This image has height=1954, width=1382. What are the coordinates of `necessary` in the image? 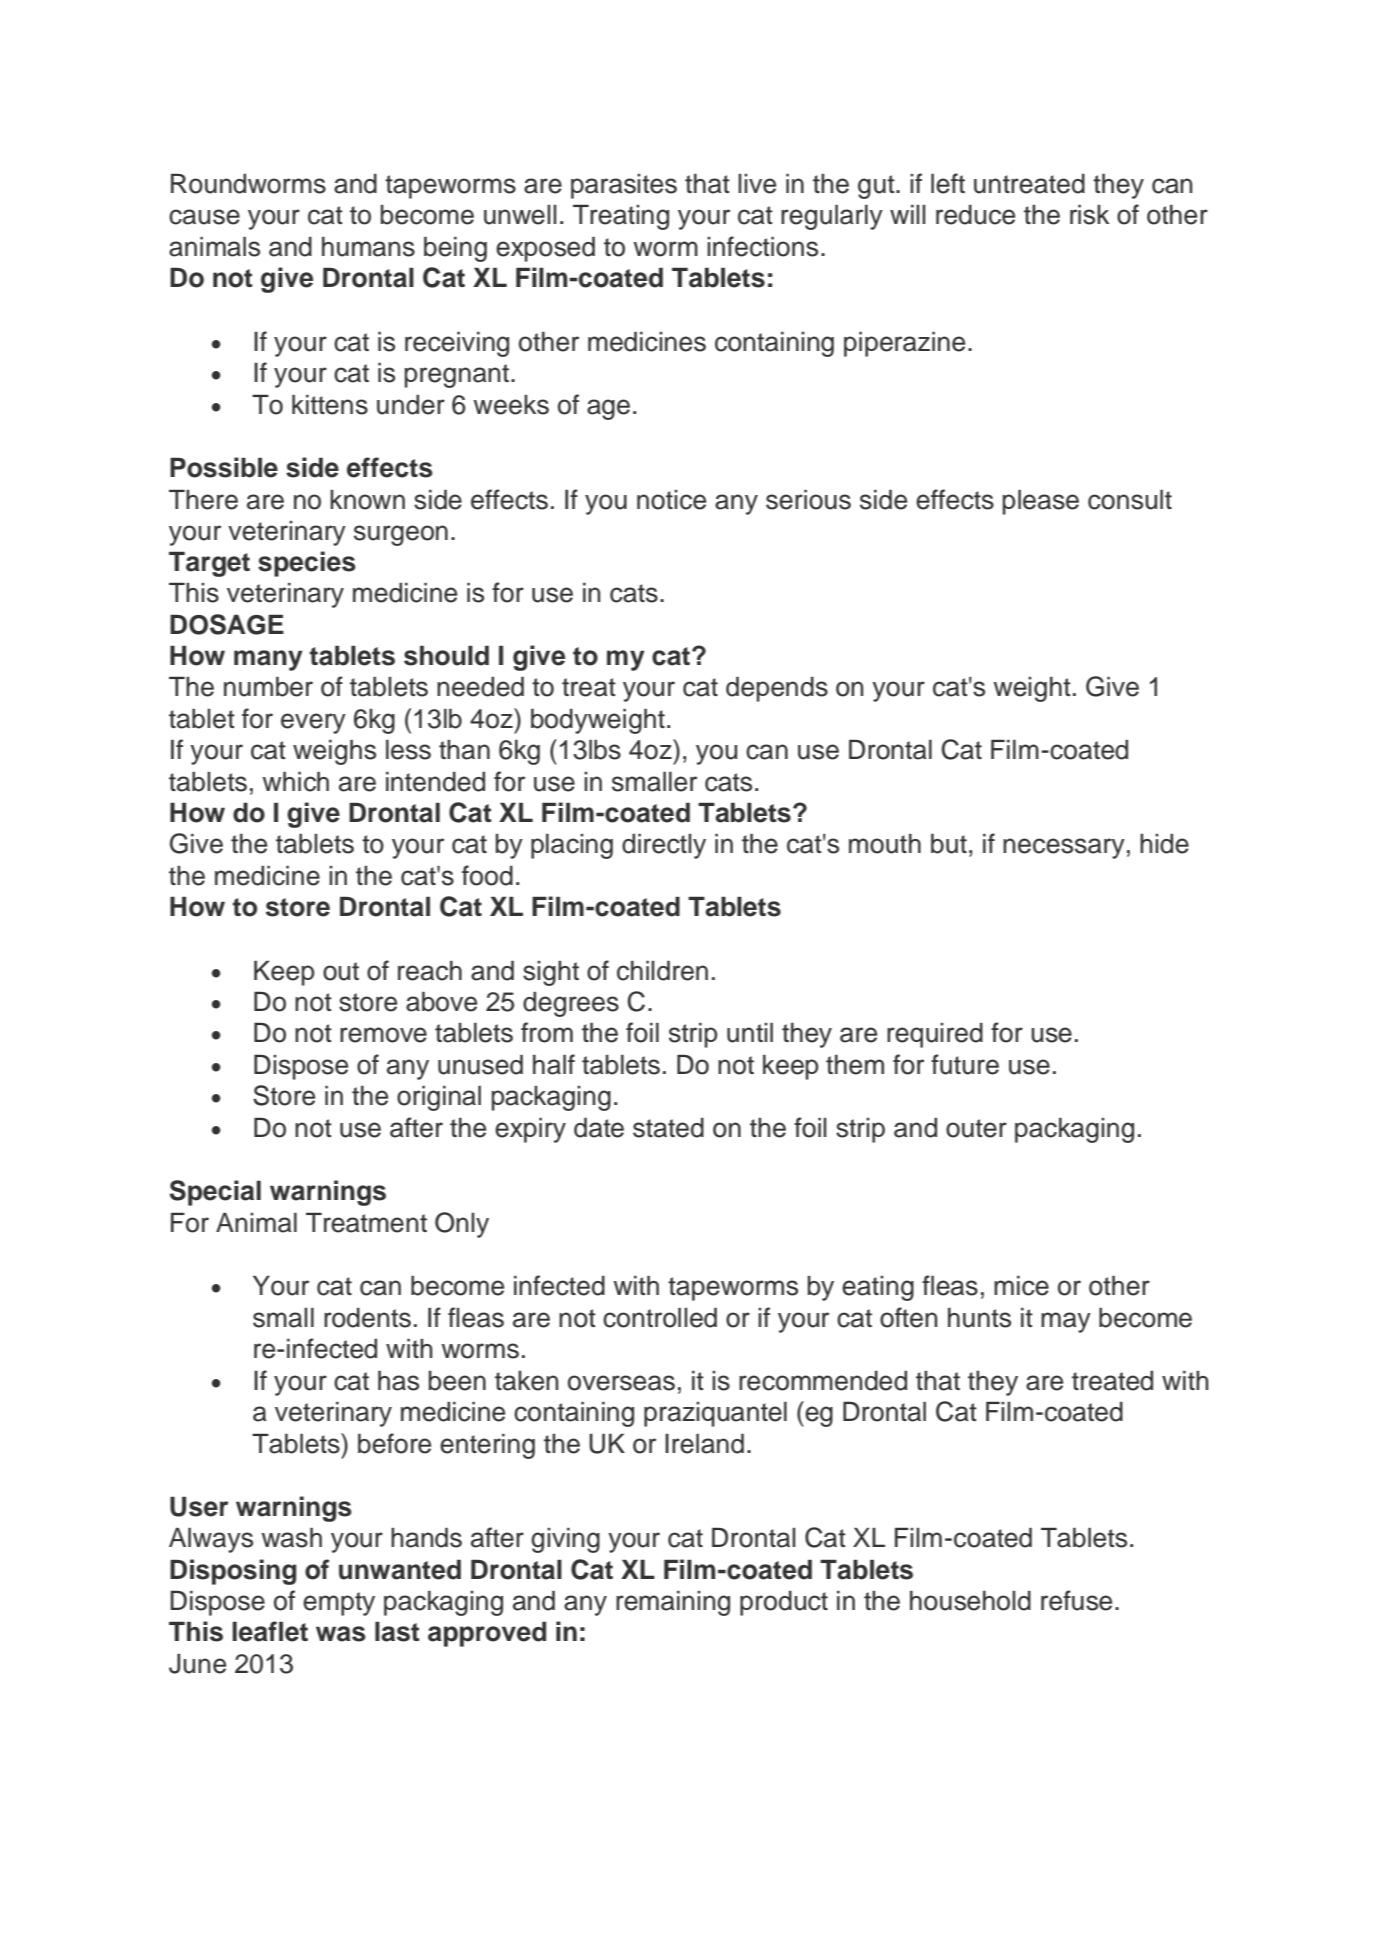 It's located at (1064, 848).
